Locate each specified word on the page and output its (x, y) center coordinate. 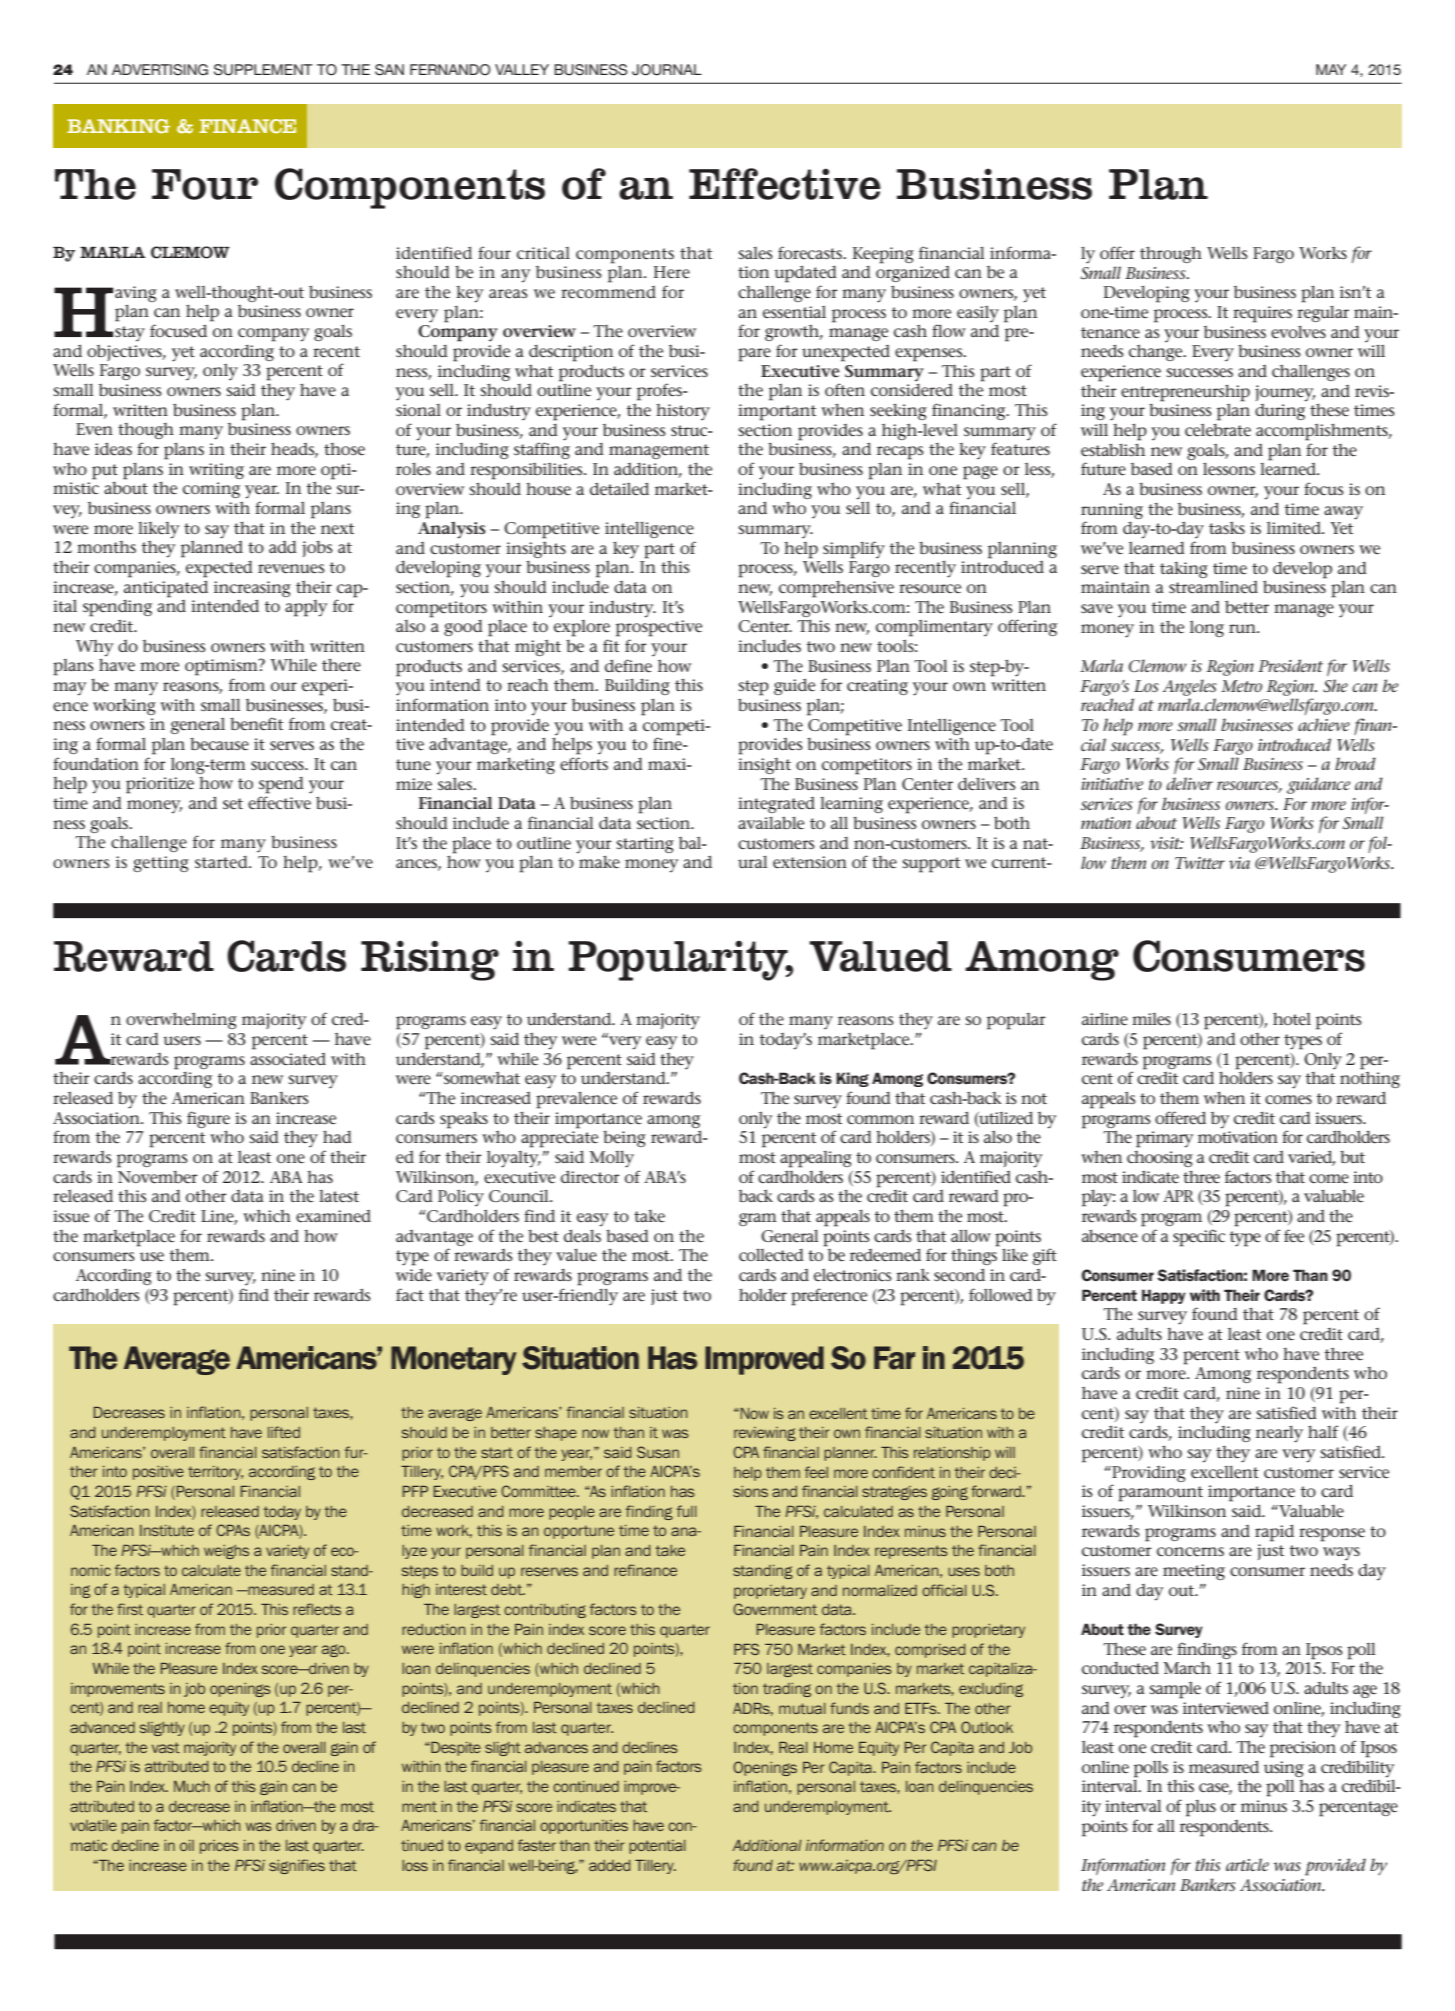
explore (582, 628)
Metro (1241, 686)
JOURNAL (667, 70)
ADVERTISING (160, 69)
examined (333, 1216)
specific (1199, 1238)
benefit (256, 724)
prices (219, 1847)
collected (771, 1255)
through (1171, 254)
